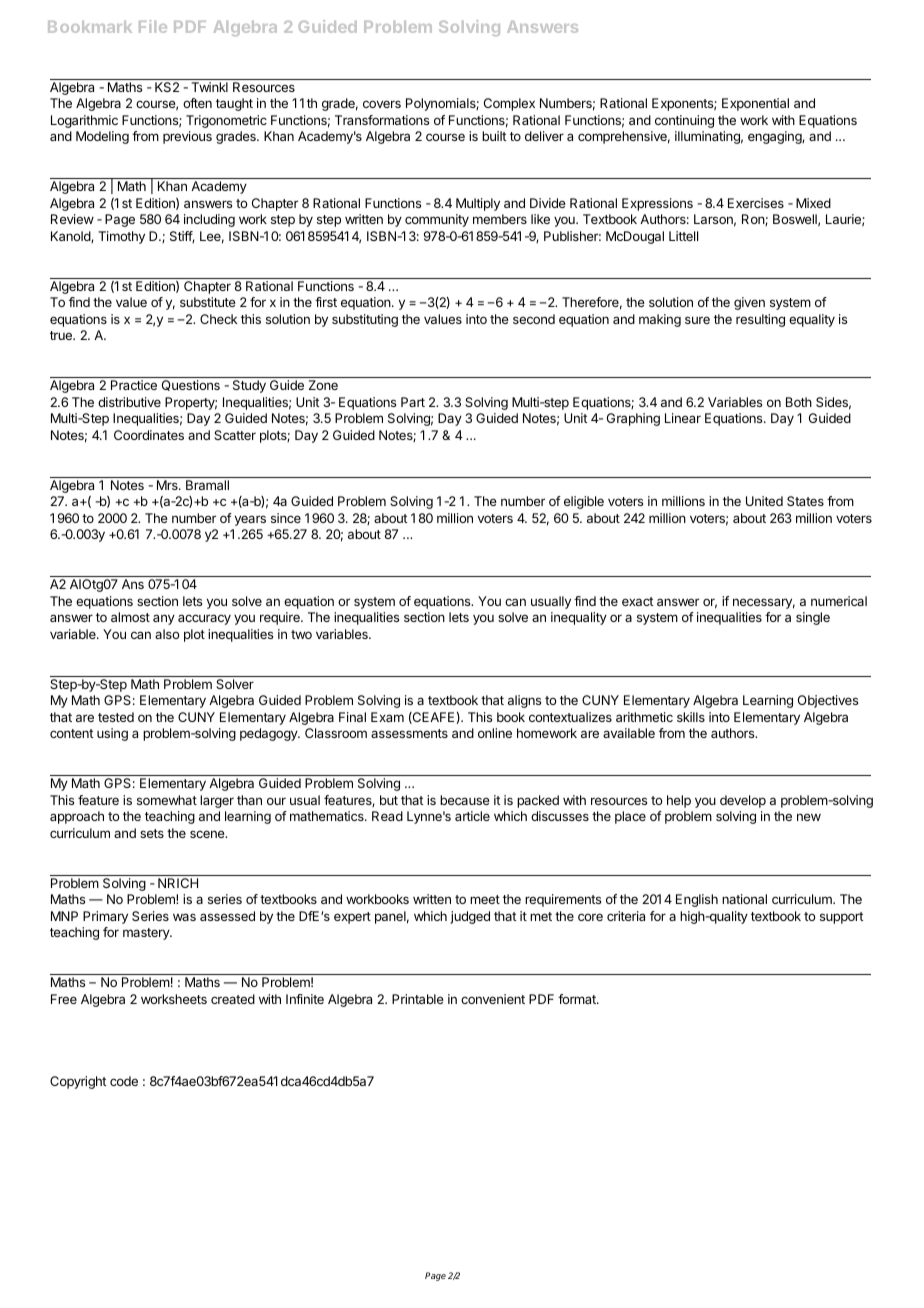 The width and height of the image is (924, 1308). I want to click on tested, so click(116, 717).
